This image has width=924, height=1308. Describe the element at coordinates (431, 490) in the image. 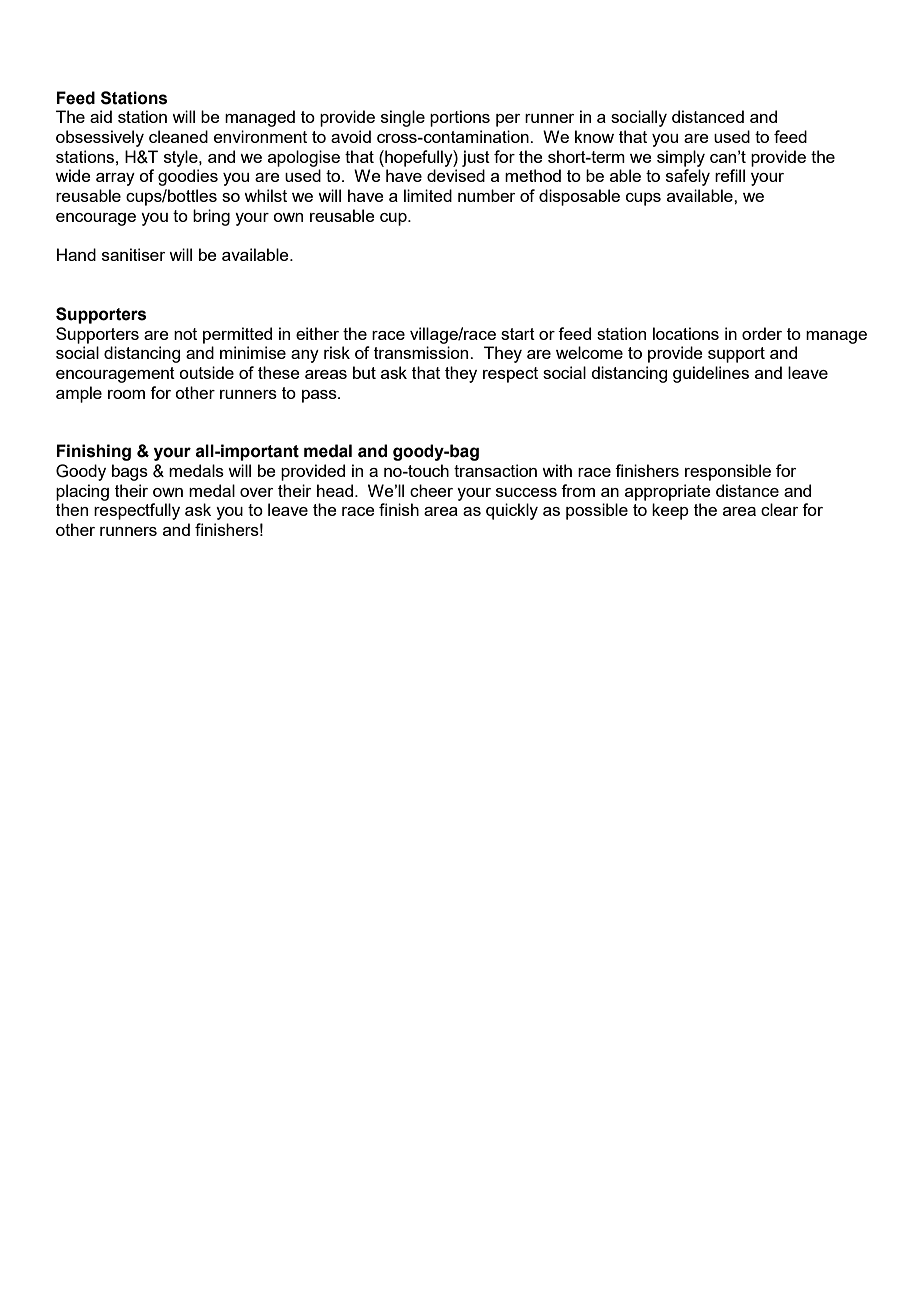

I see `cheer` at that location.
